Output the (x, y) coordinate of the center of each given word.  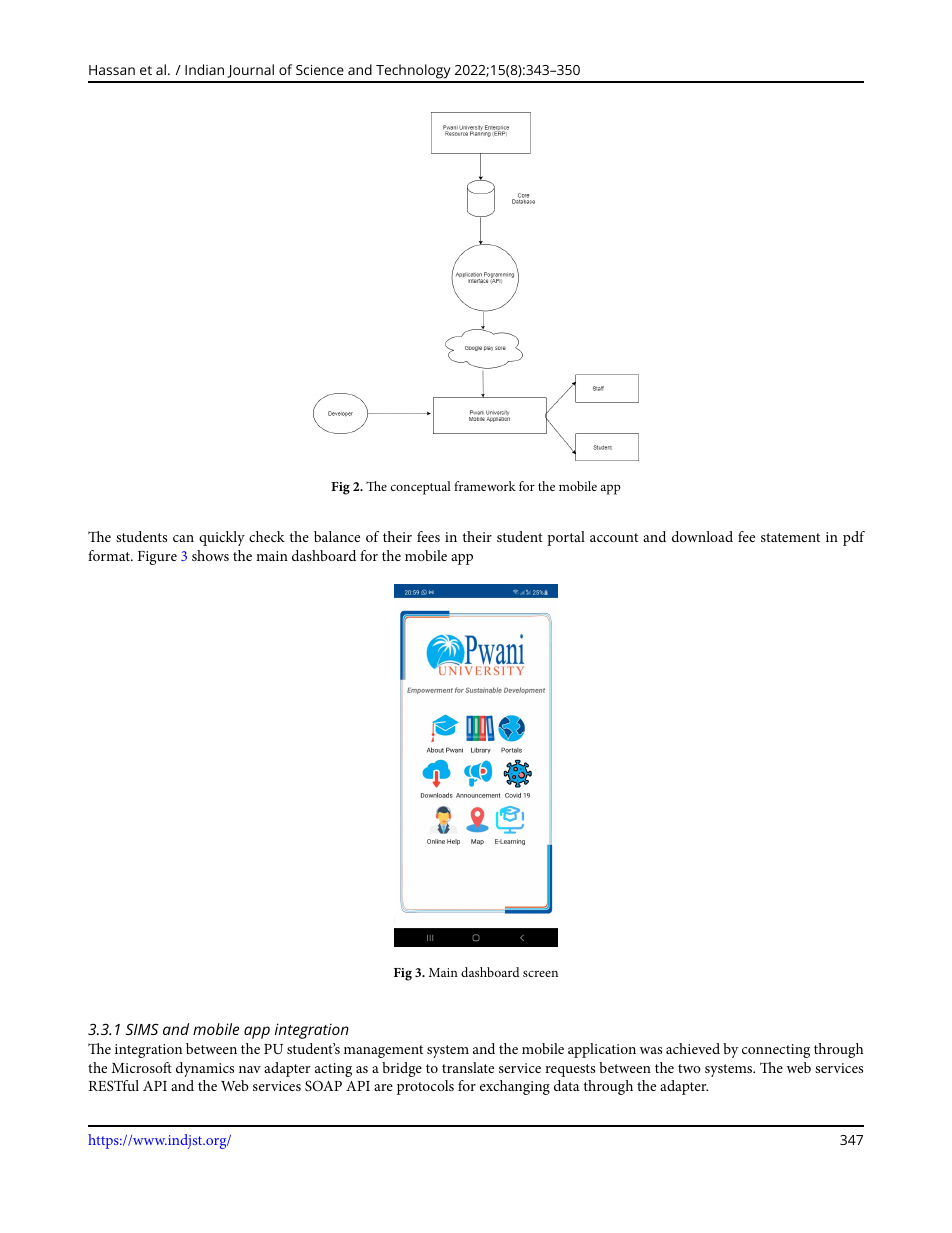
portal (566, 538)
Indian (204, 69)
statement (790, 537)
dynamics (205, 1069)
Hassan (112, 70)
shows (210, 555)
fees (428, 536)
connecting (776, 1051)
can (183, 538)
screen (540, 973)
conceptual (421, 488)
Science (320, 70)
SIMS (142, 1029)
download (702, 536)
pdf (854, 538)
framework (485, 486)
